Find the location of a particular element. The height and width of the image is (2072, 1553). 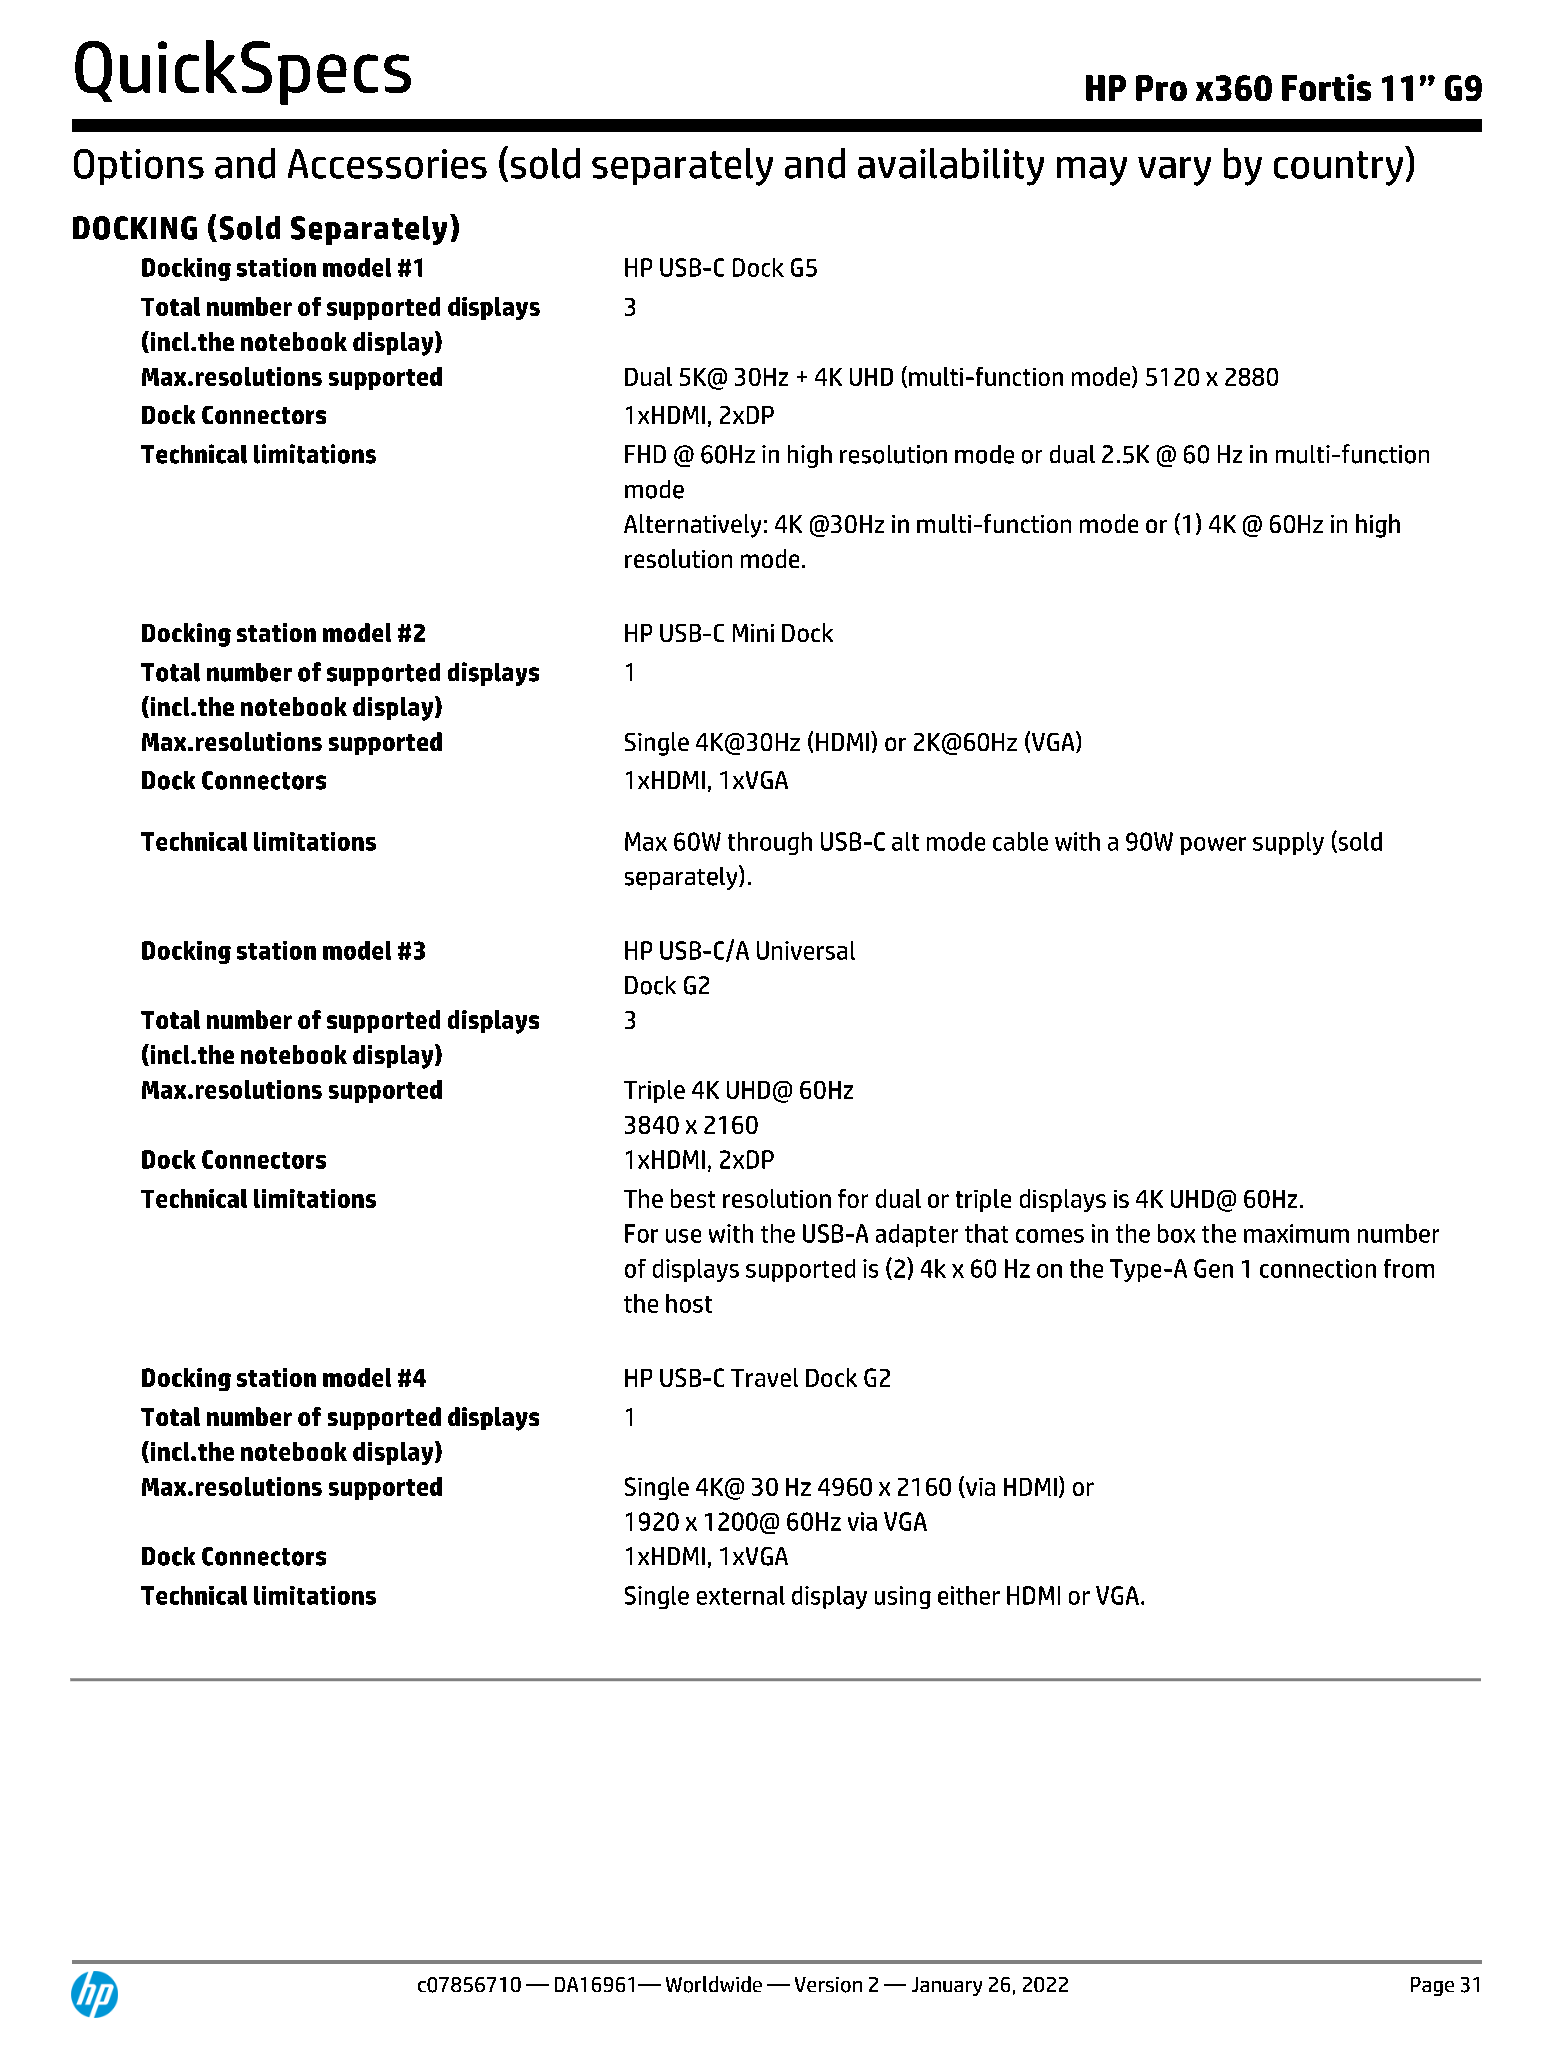

Accessories is located at coordinates (387, 164).
